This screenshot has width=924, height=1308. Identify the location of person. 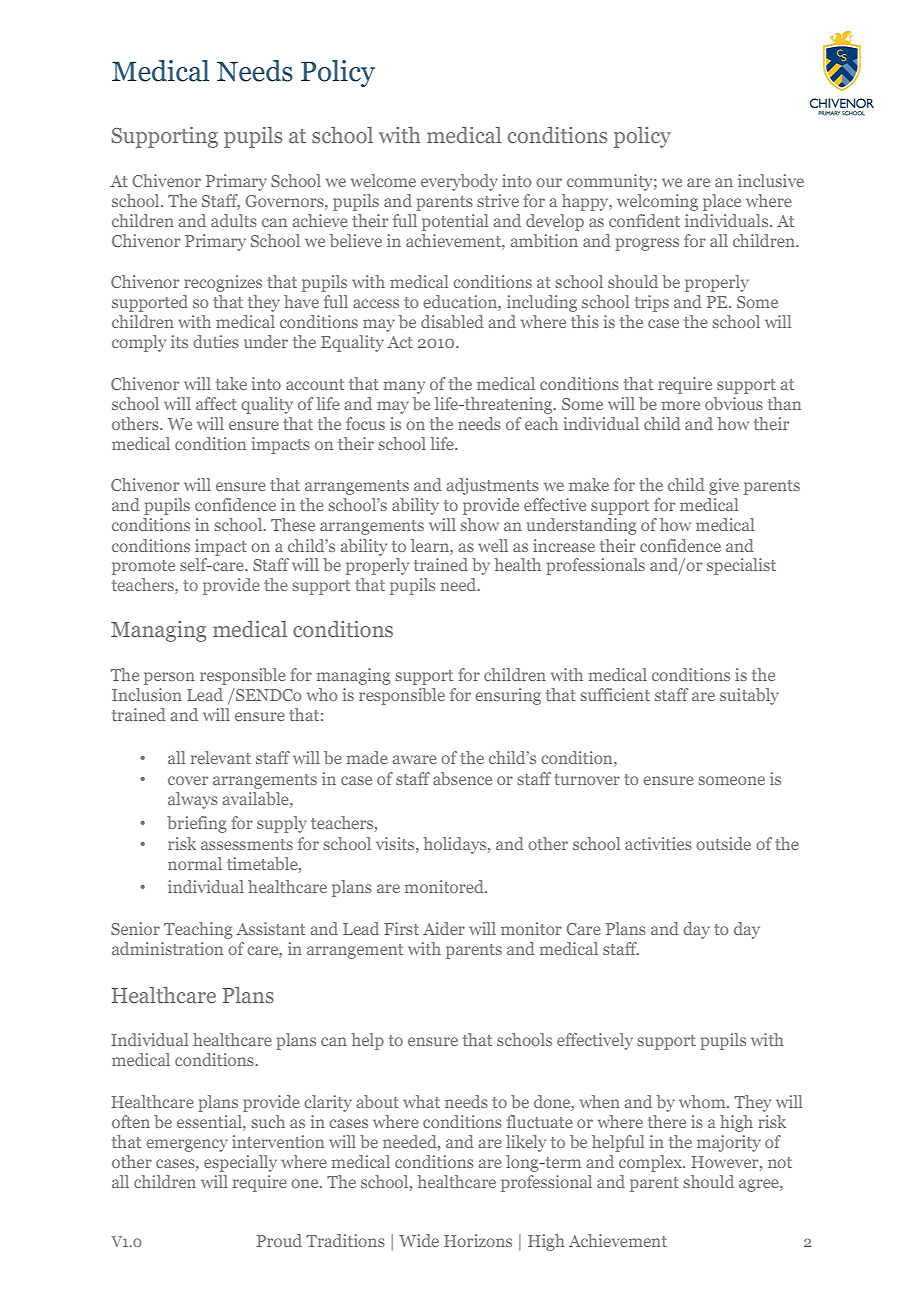
(169, 678).
